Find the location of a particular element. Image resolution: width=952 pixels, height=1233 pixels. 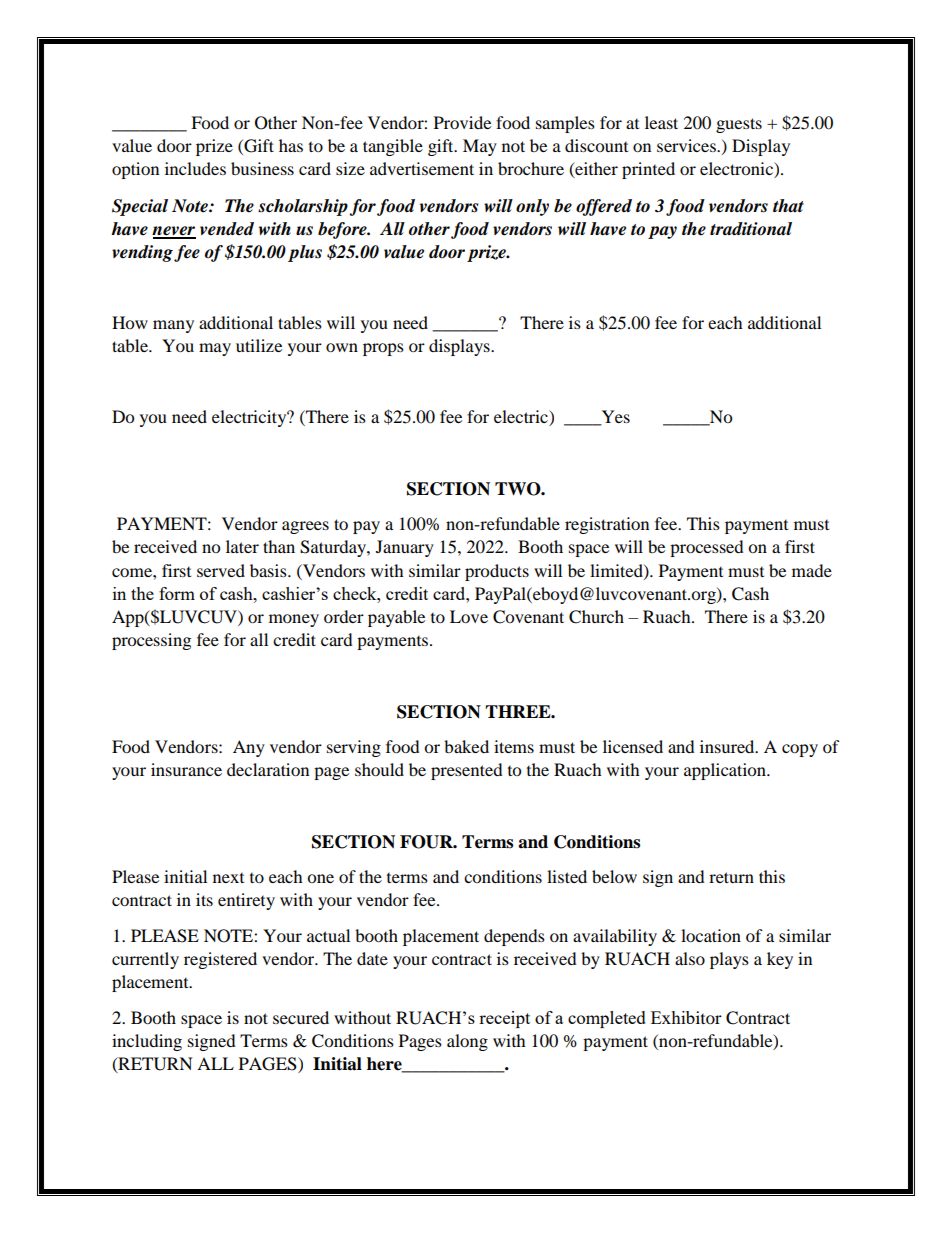

processed is located at coordinates (707, 548).
